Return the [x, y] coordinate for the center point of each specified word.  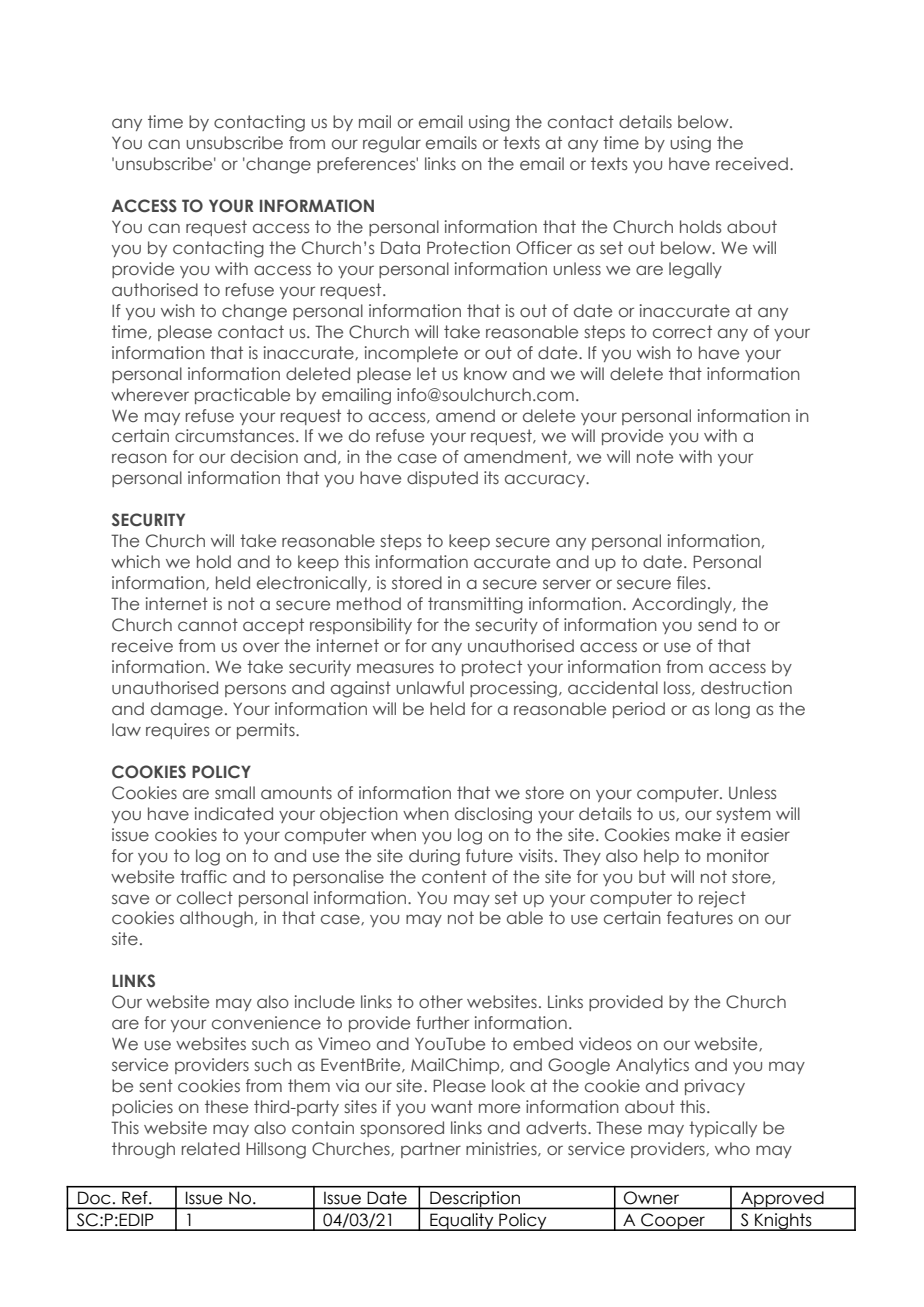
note [655, 457]
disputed [442, 479]
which [135, 561]
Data [400, 247]
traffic [203, 877]
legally [695, 270]
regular [392, 144]
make [698, 834]
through [143, 1150]
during [434, 857]
